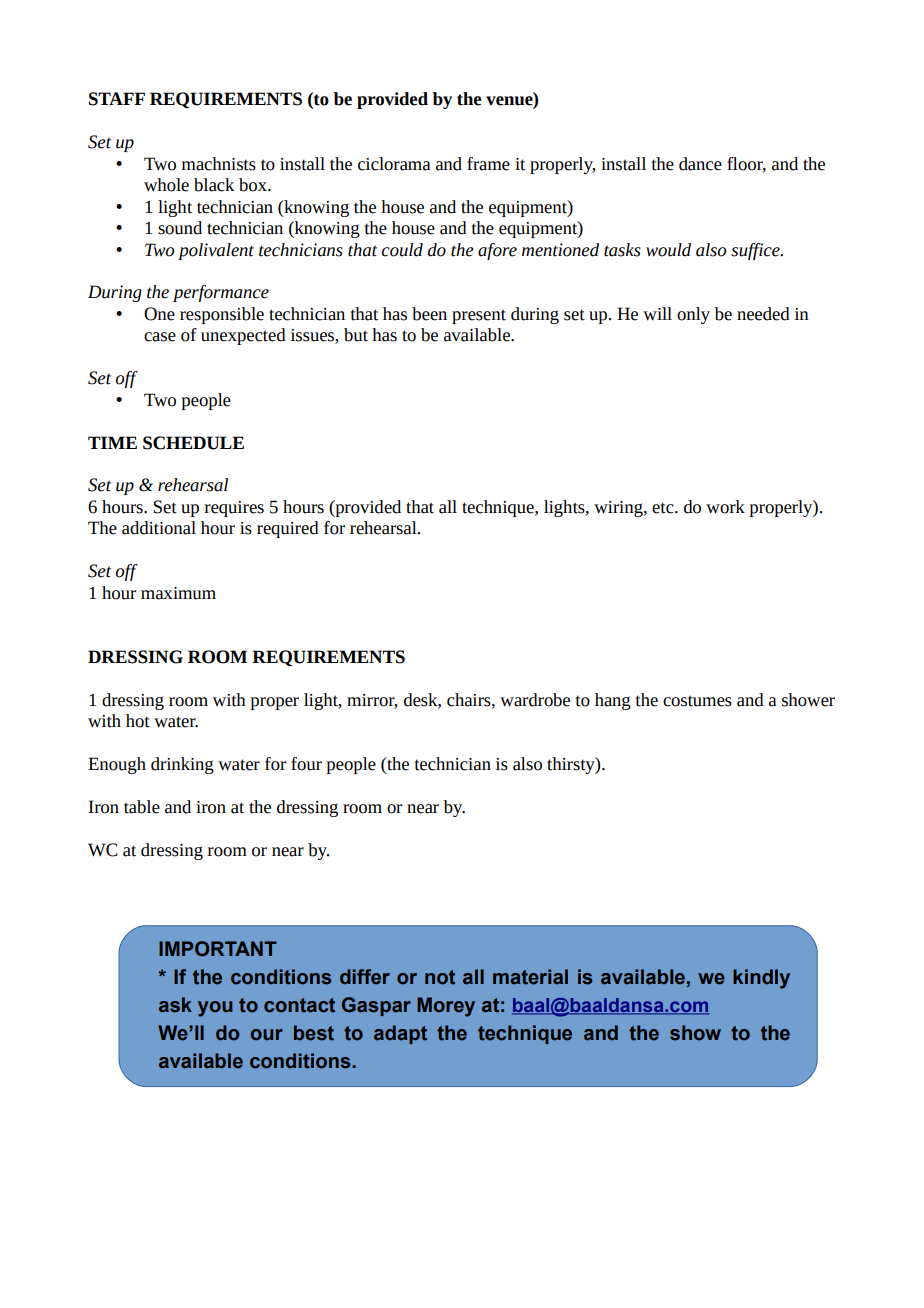 Image resolution: width=924 pixels, height=1308 pixels. I want to click on maximum, so click(178, 593).
